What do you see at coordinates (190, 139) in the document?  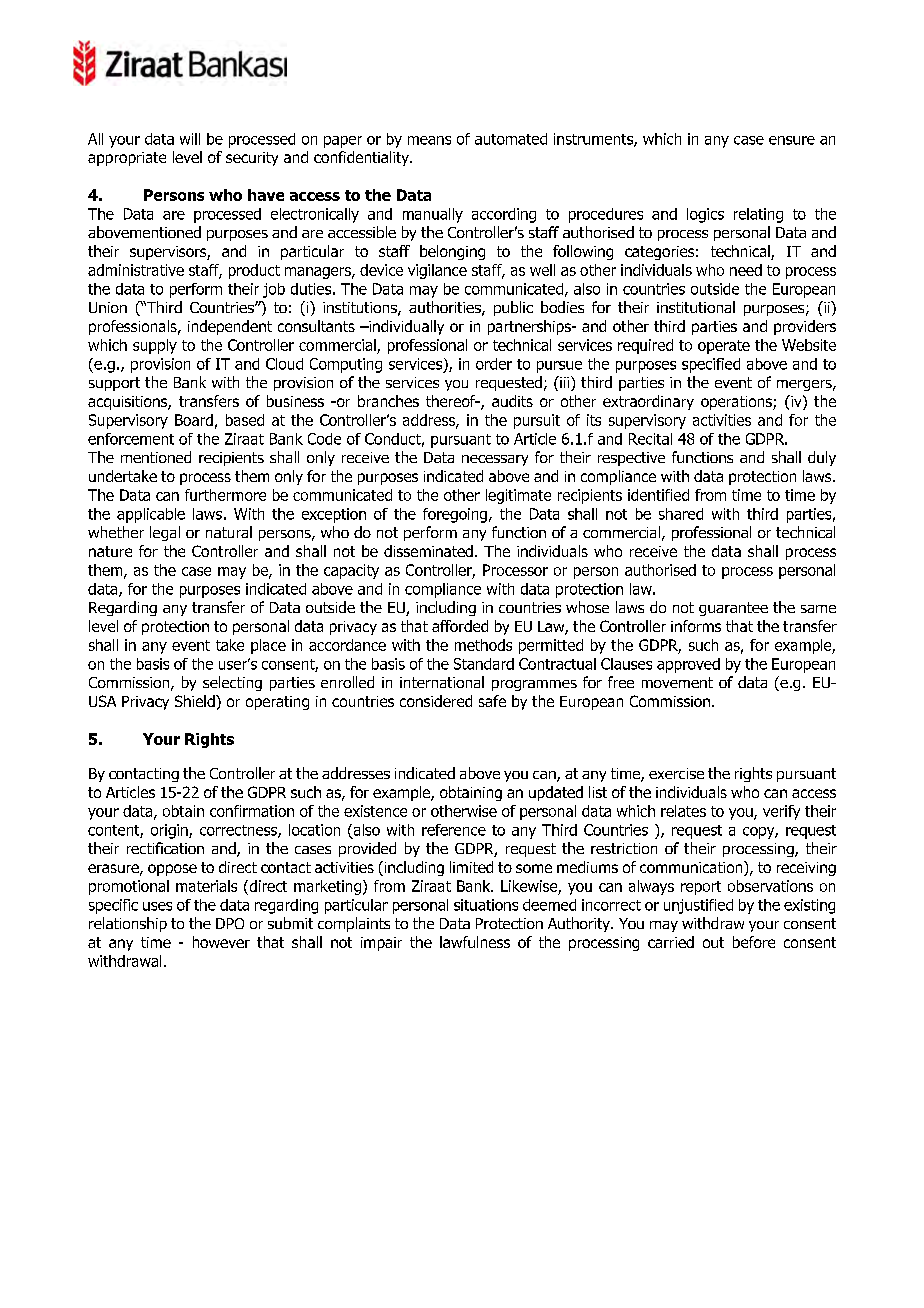 I see `will` at bounding box center [190, 139].
